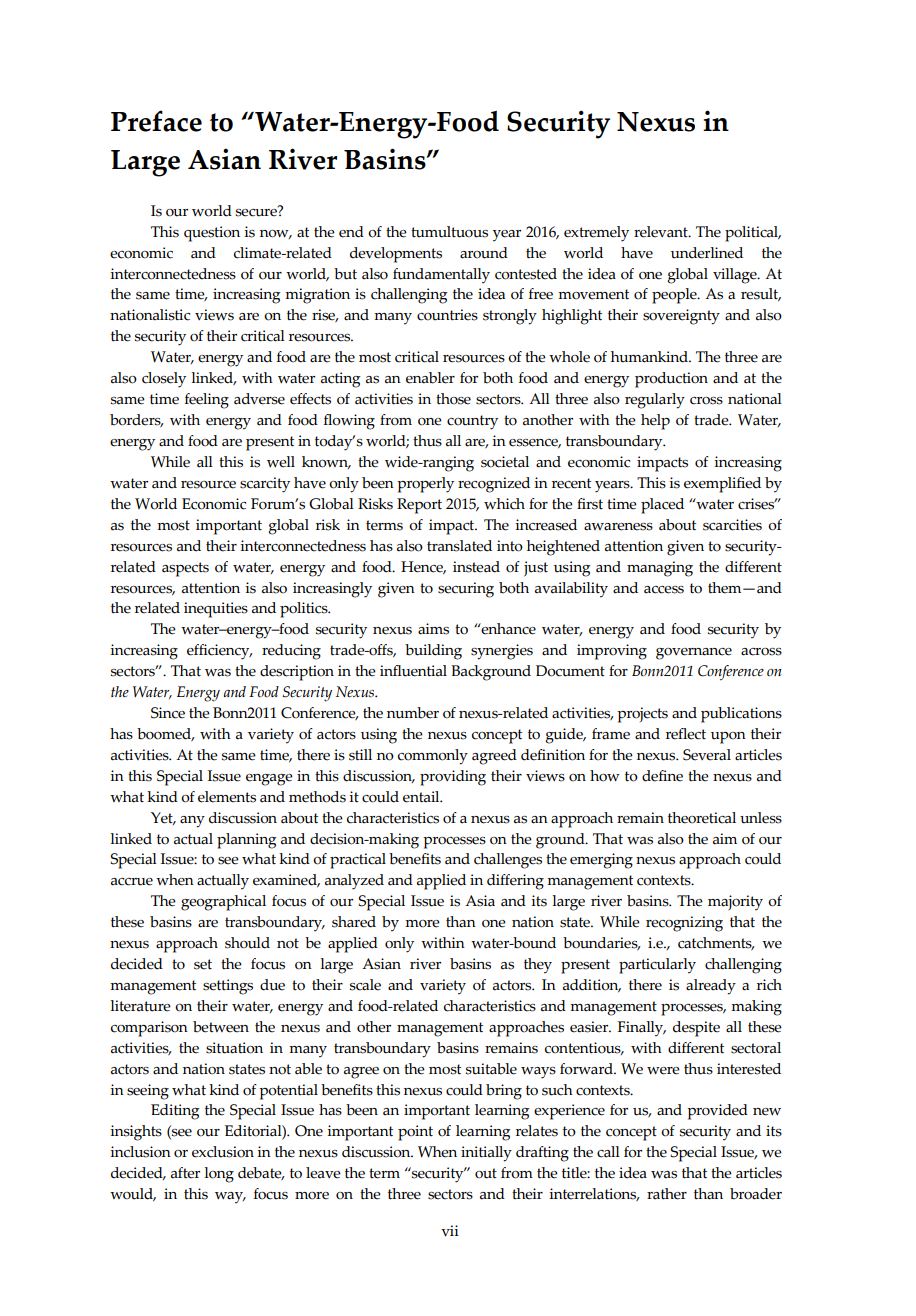  What do you see at coordinates (156, 121) in the screenshot?
I see `Preface` at bounding box center [156, 121].
